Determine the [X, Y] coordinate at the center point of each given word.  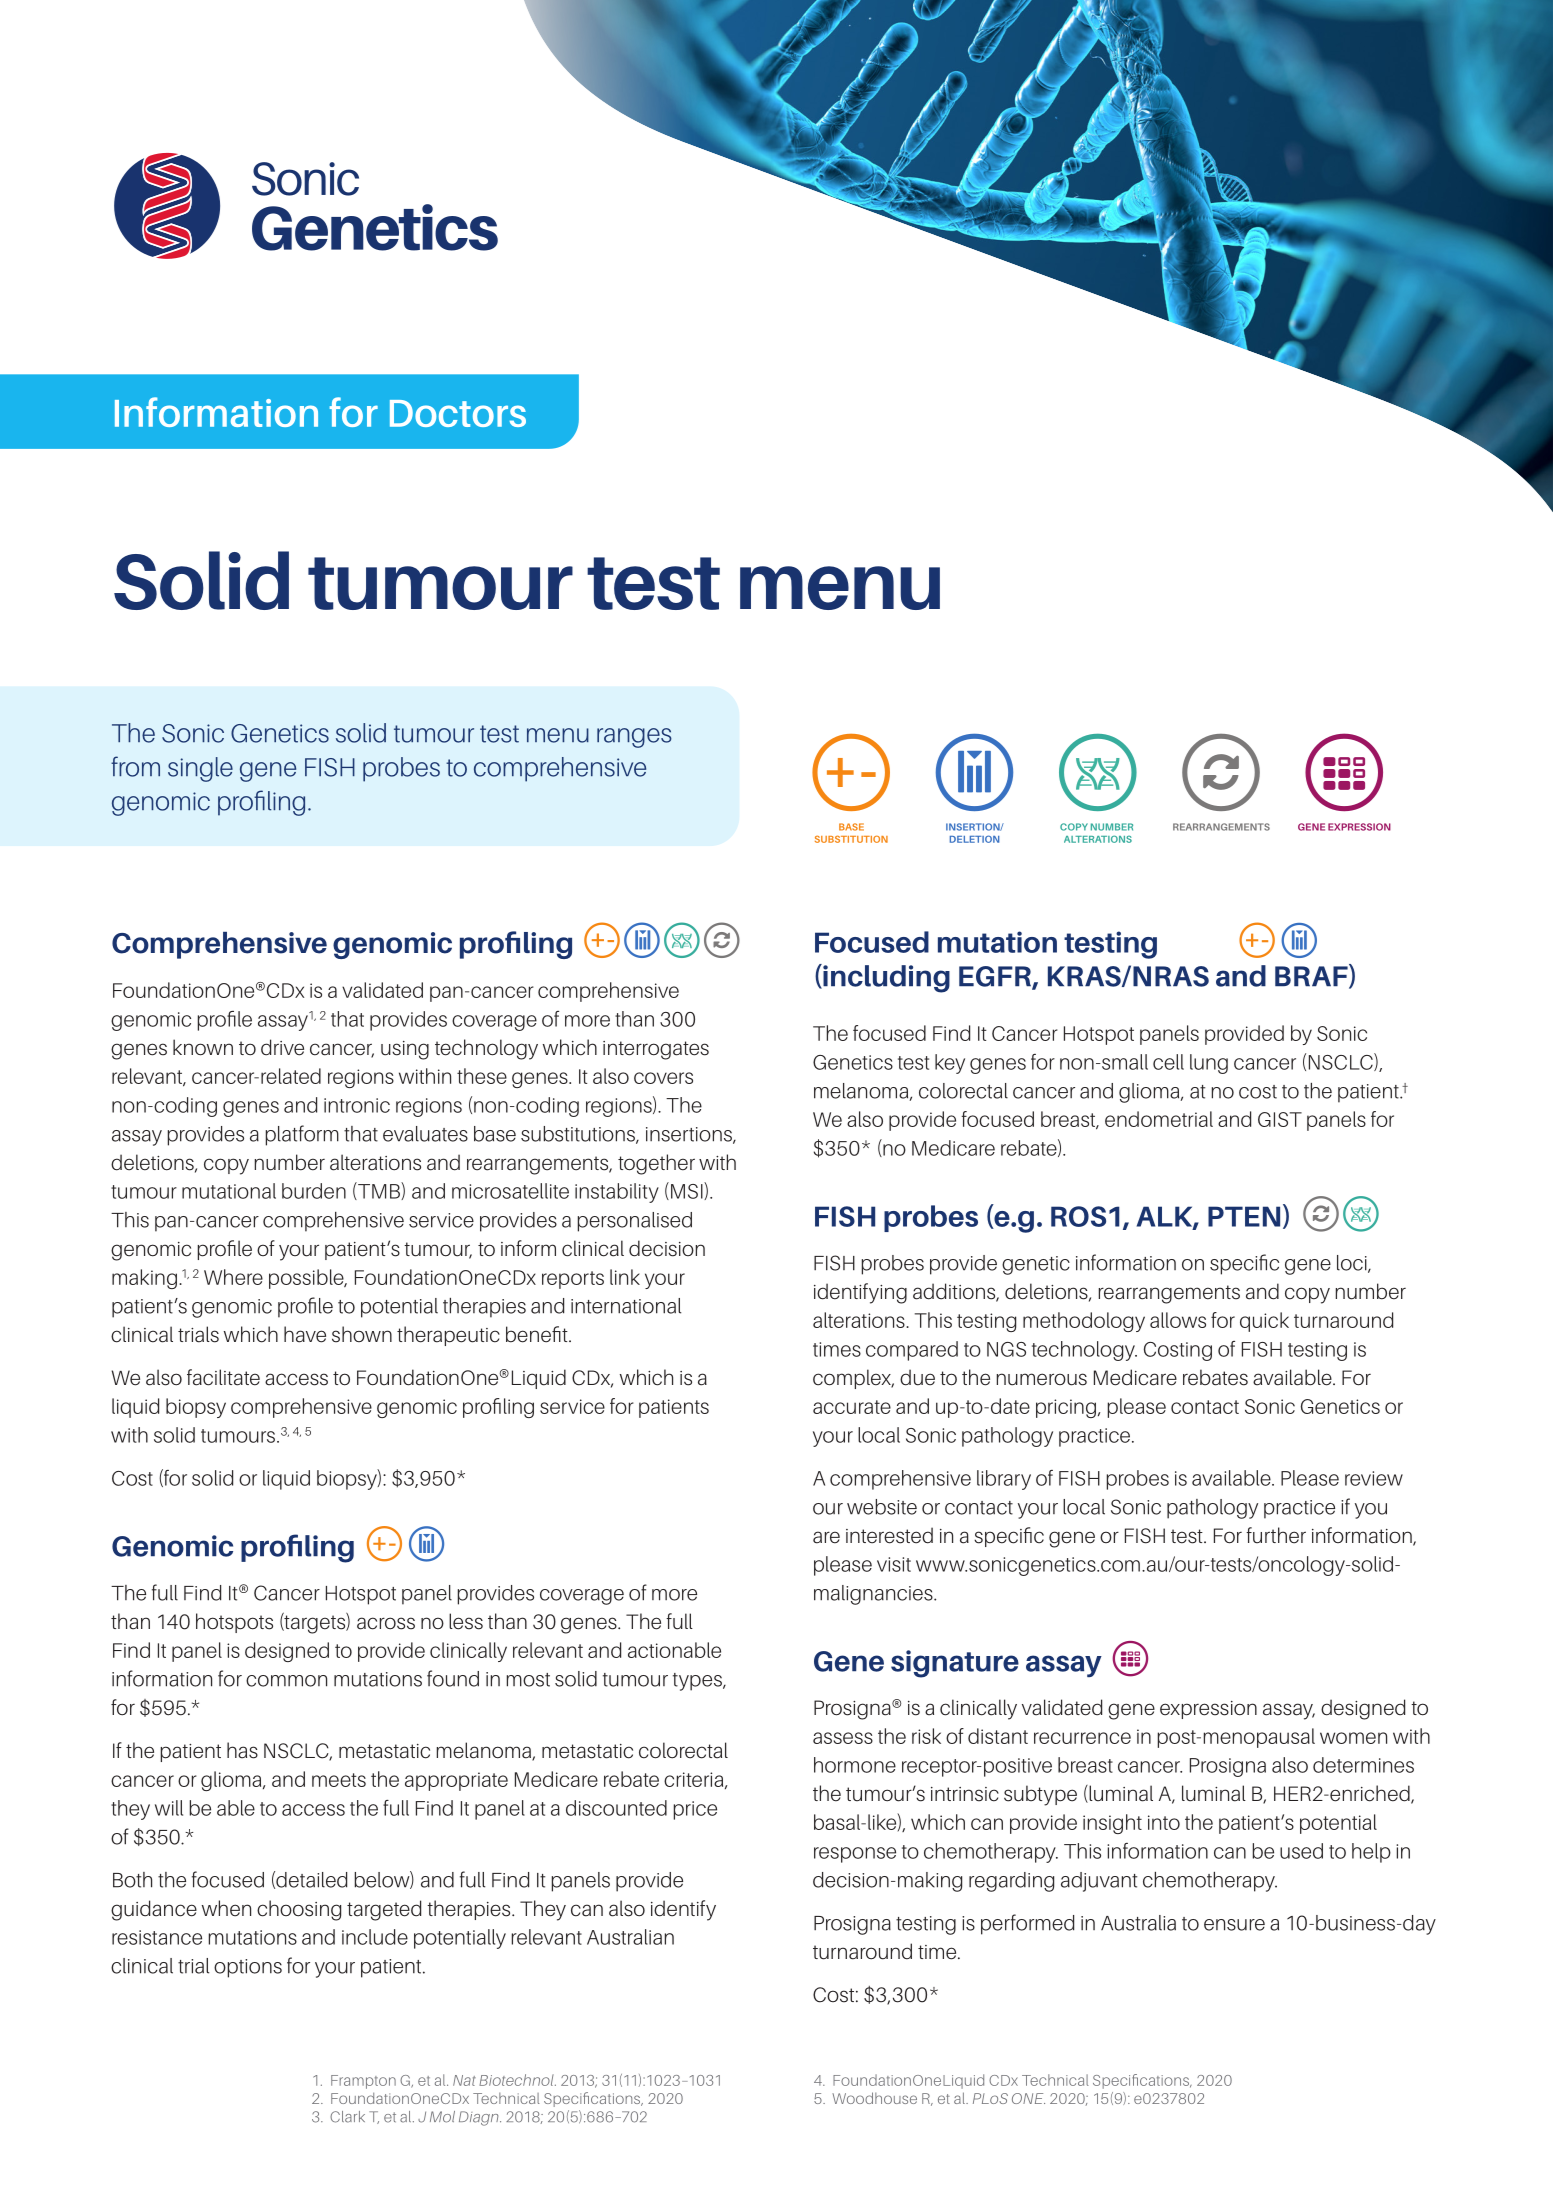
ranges [634, 738]
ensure [1234, 1925]
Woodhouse [874, 2098]
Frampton [363, 2082]
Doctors [458, 413]
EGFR [996, 977]
